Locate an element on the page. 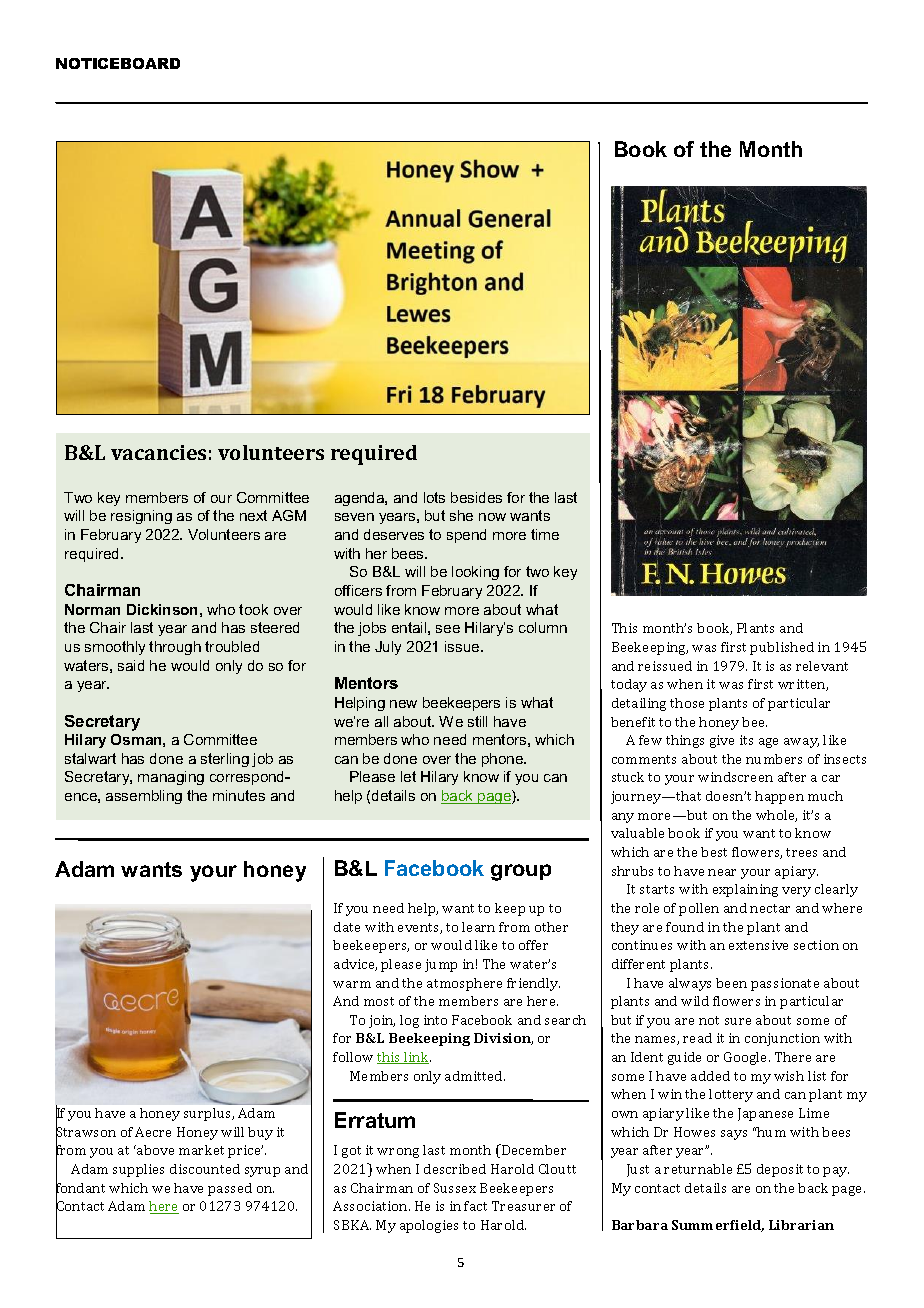 Image resolution: width=924 pixels, height=1308 pixels. time is located at coordinates (545, 534).
